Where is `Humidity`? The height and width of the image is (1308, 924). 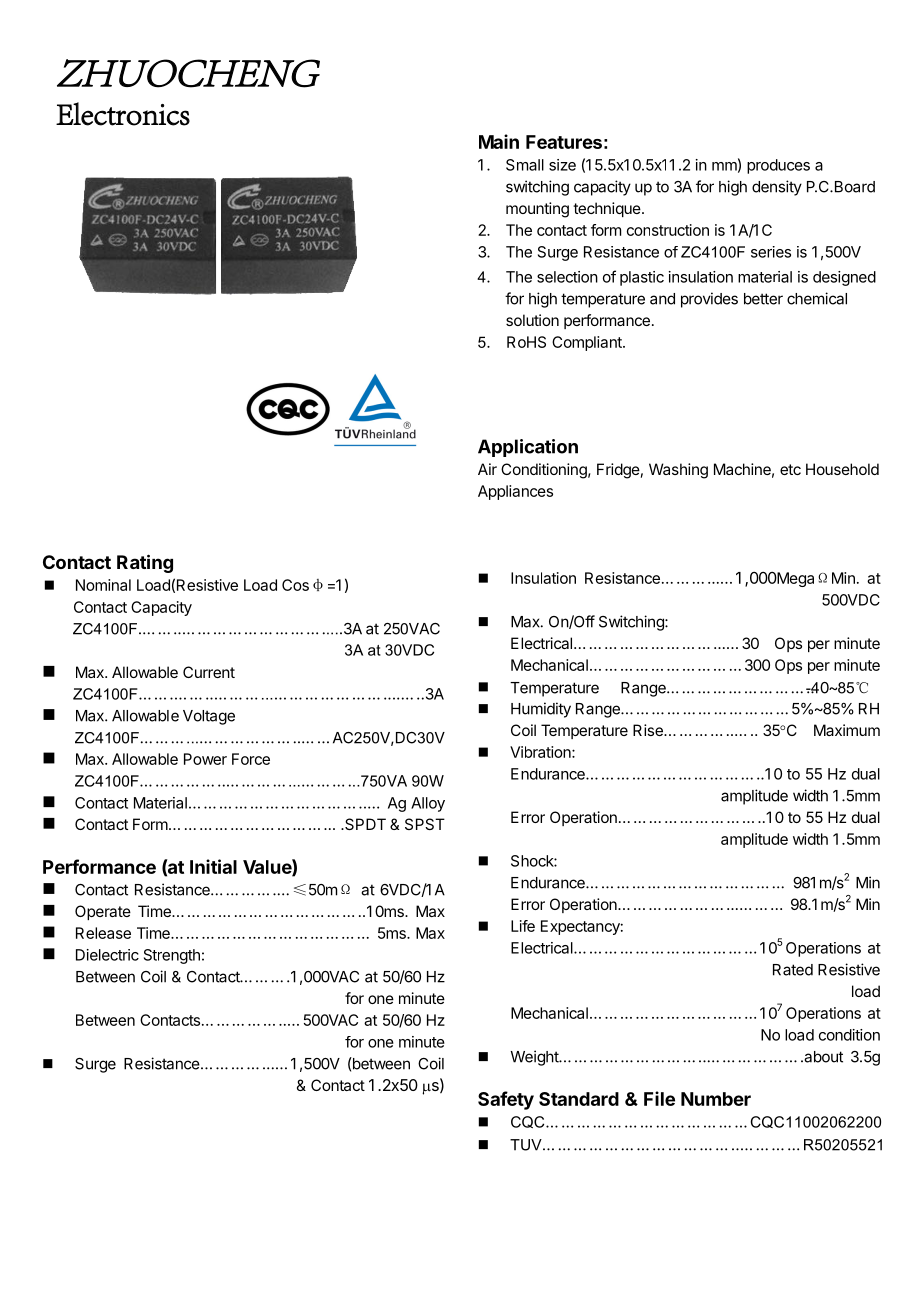 Humidity is located at coordinates (541, 710).
